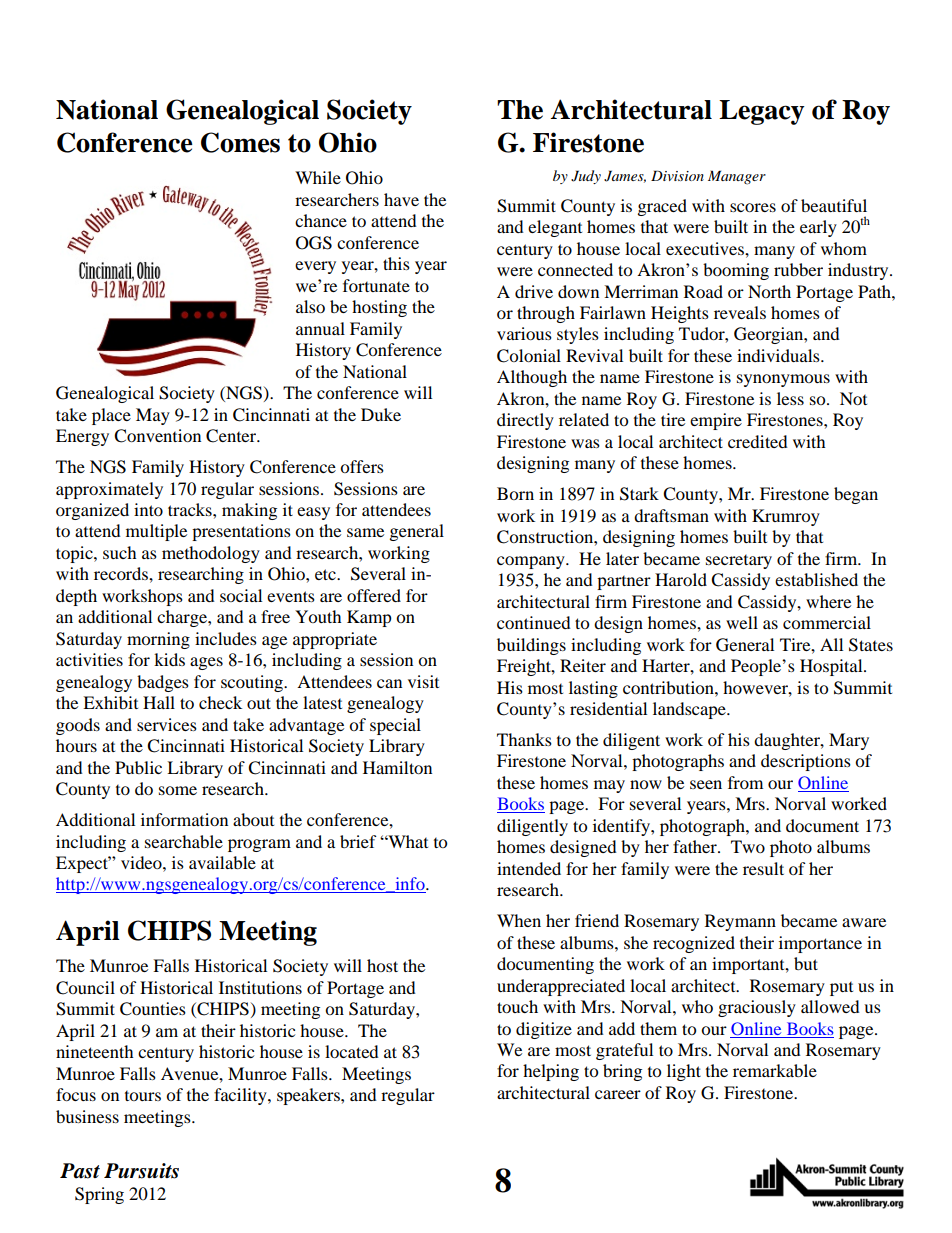 This image has width=952, height=1233. Describe the element at coordinates (141, 1171) in the image. I see `Pursuits` at that location.
